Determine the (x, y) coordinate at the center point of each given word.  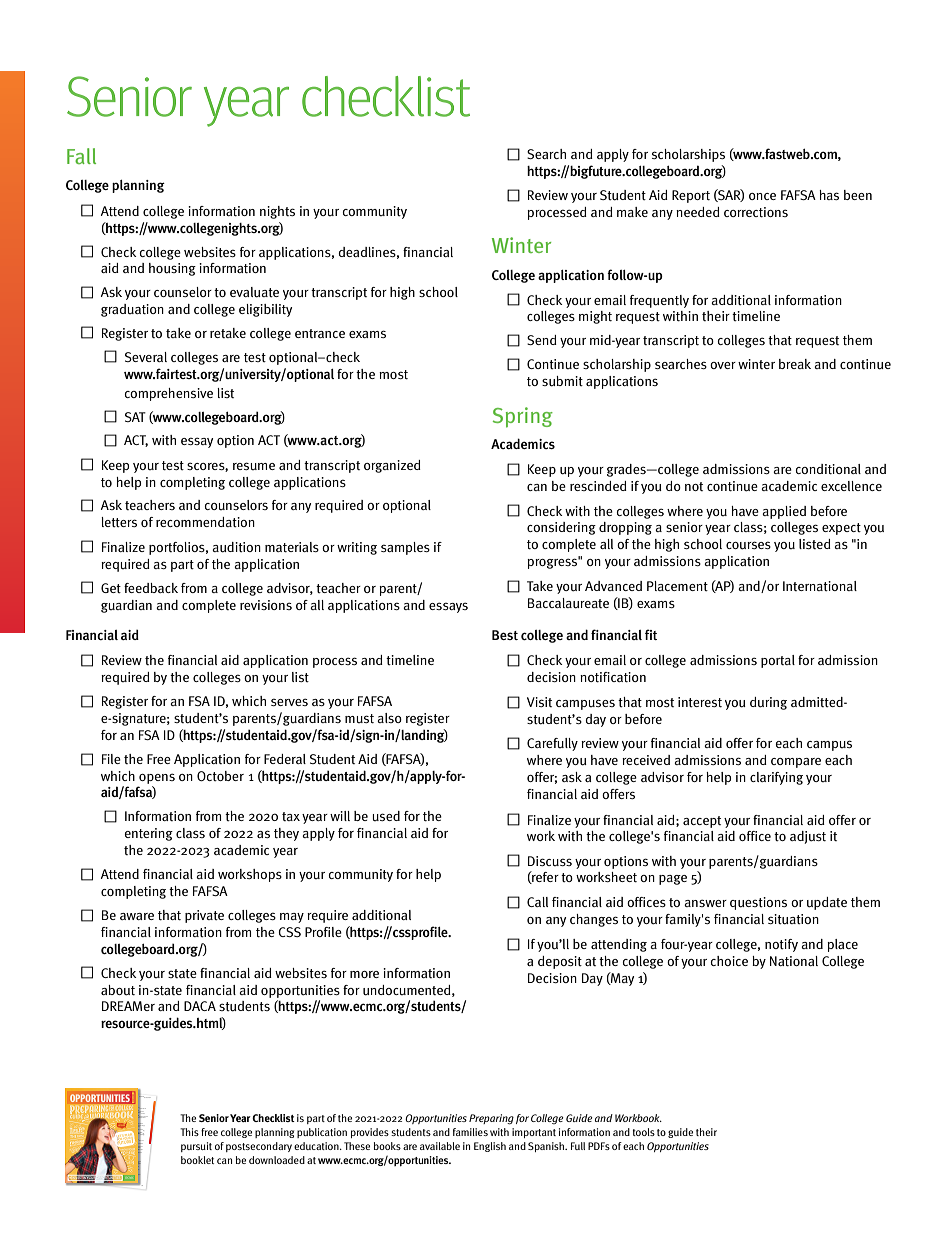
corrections (756, 212)
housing (172, 269)
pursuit (196, 1147)
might (595, 317)
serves (289, 702)
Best (505, 635)
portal (778, 661)
